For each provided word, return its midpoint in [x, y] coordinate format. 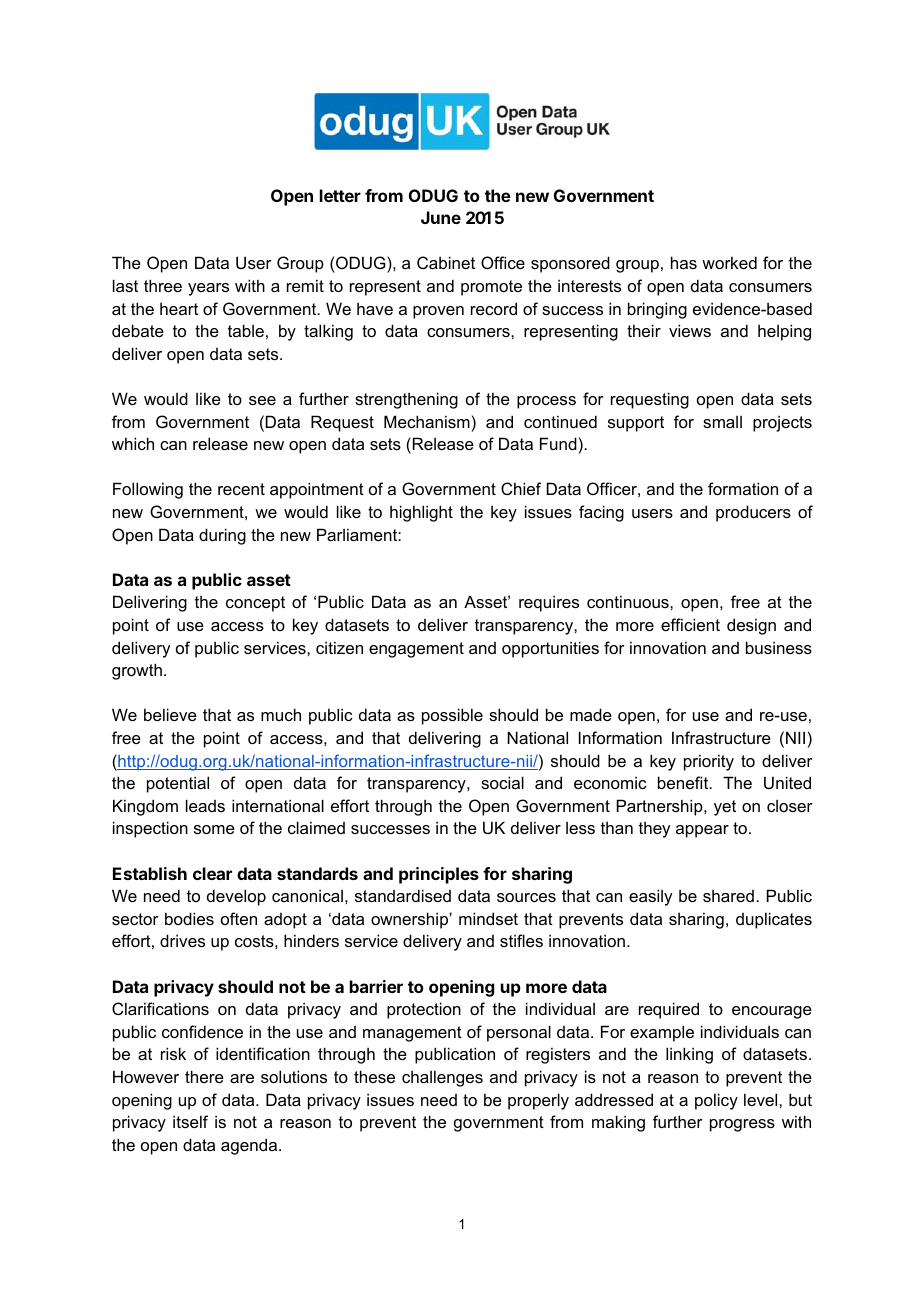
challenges [442, 1078]
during [222, 536]
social [502, 782]
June [441, 217]
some [214, 829]
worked [729, 262]
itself [190, 1121]
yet [725, 808]
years [208, 289]
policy [716, 1101]
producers [753, 513]
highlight [421, 513]
